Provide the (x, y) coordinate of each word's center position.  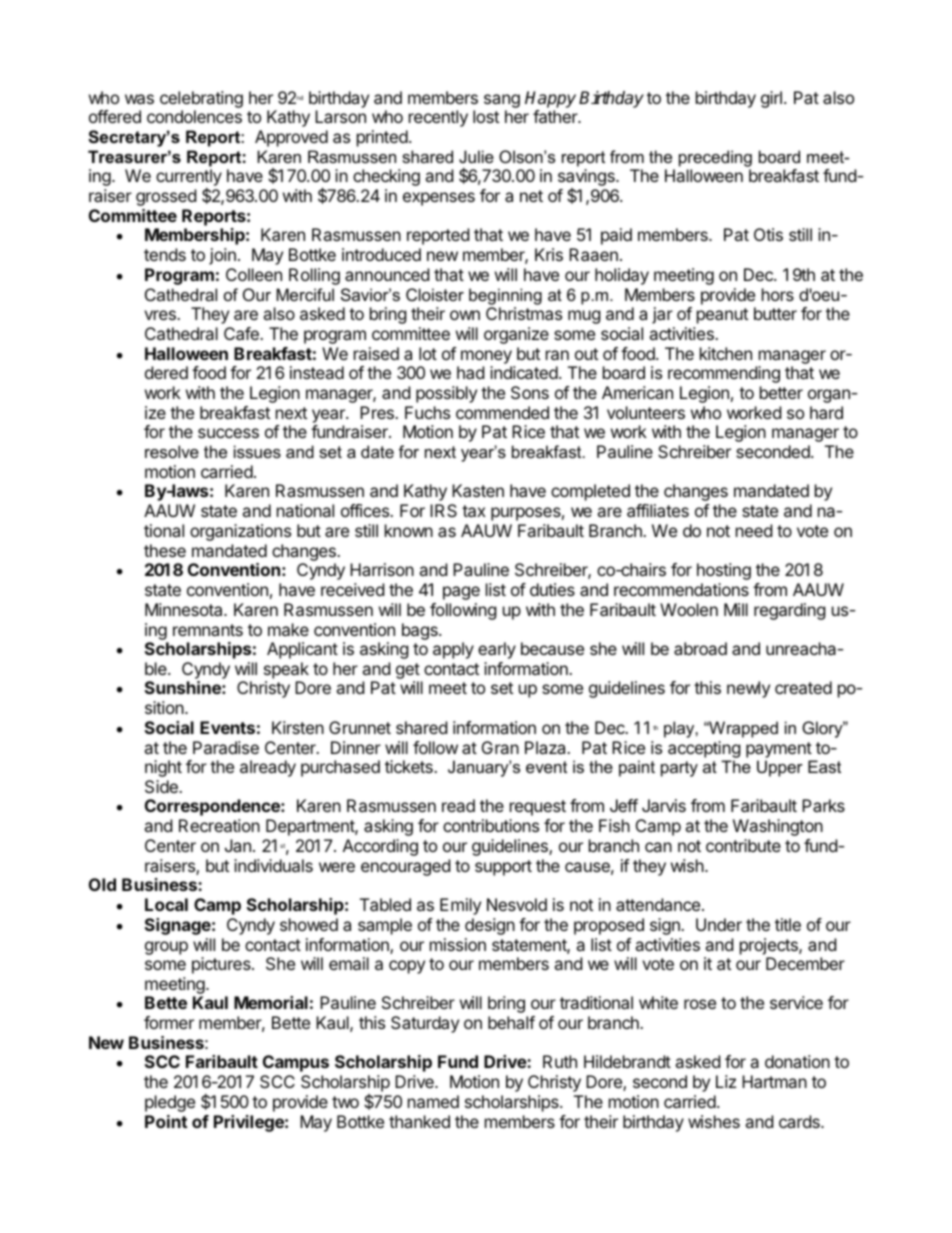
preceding (715, 158)
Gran (500, 747)
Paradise (226, 747)
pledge (170, 1103)
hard (826, 412)
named (433, 1101)
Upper (780, 768)
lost (486, 116)
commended (502, 412)
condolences (194, 116)
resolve (172, 451)
